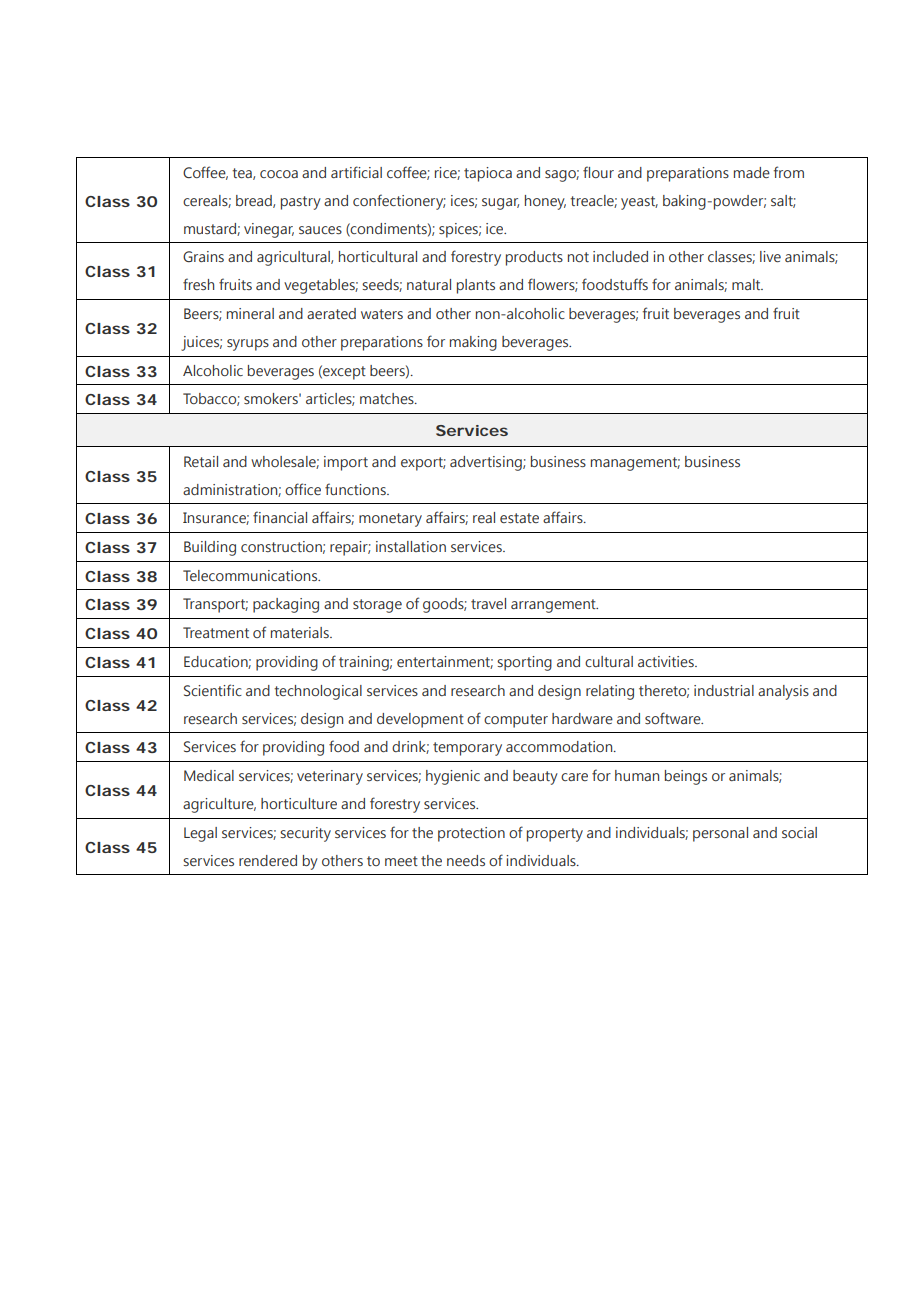  Describe the element at coordinates (747, 284) in the page. I see `malt` at that location.
